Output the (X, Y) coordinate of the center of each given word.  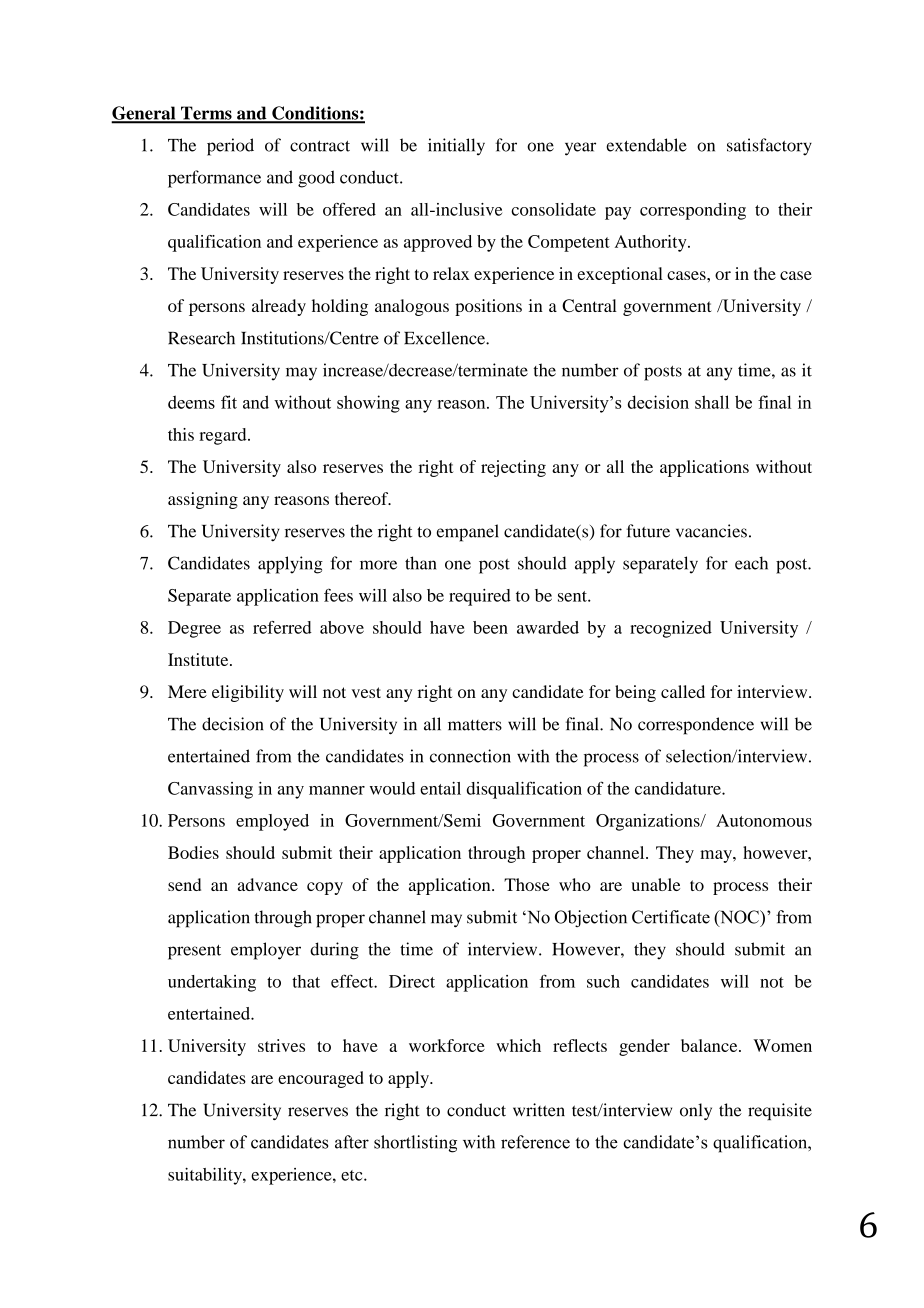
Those (527, 884)
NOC (739, 918)
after (352, 1142)
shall (712, 402)
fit (229, 402)
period (230, 147)
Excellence (445, 338)
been (490, 627)
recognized (671, 629)
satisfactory (769, 147)
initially (456, 147)
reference (535, 1142)
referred (282, 627)
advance (268, 884)
